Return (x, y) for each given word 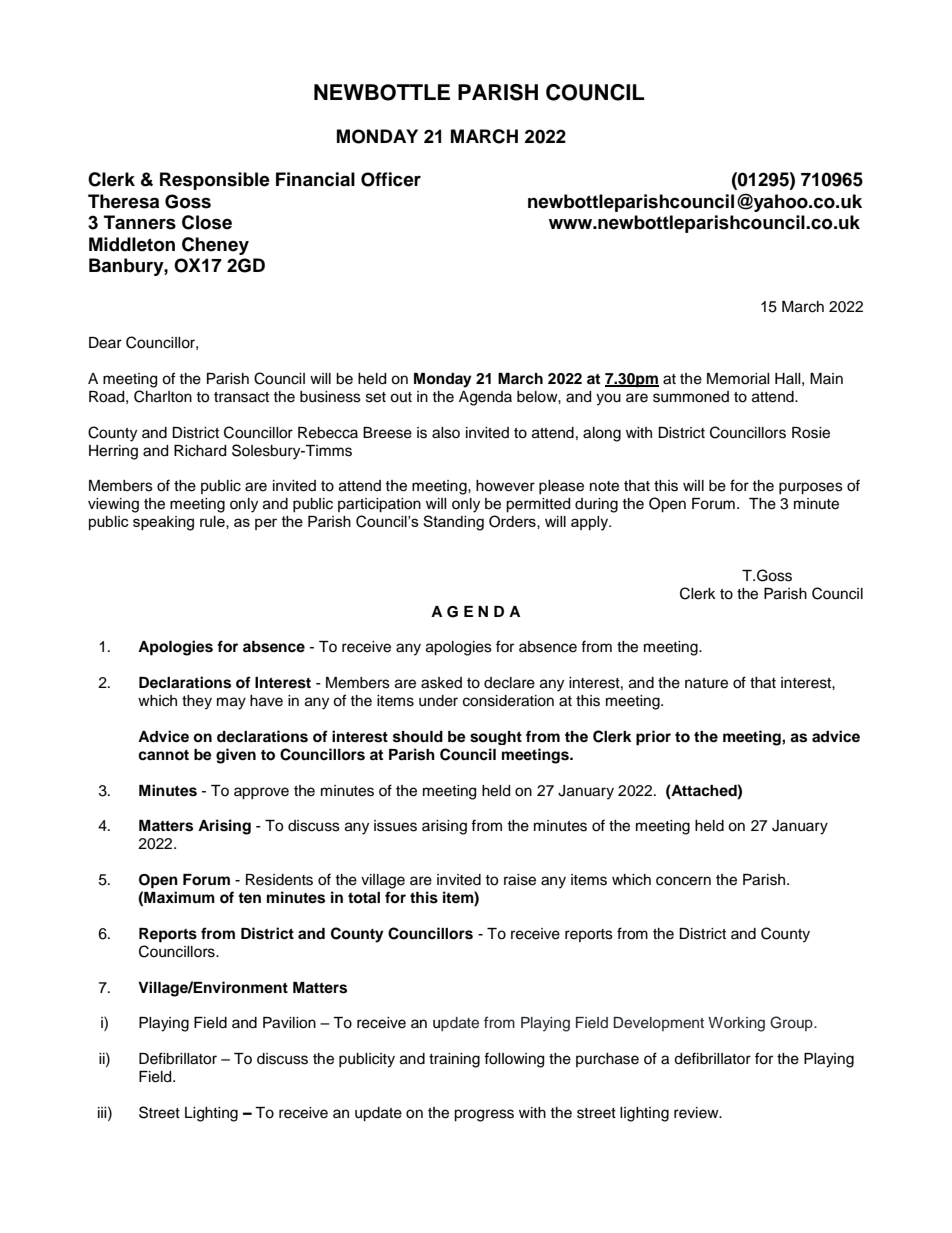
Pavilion (289, 1023)
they (197, 702)
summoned (691, 397)
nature (706, 683)
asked (441, 683)
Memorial (738, 379)
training (454, 1060)
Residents (279, 880)
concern (683, 881)
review (697, 1113)
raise (520, 880)
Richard (200, 451)
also (446, 433)
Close (207, 222)
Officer (391, 179)
